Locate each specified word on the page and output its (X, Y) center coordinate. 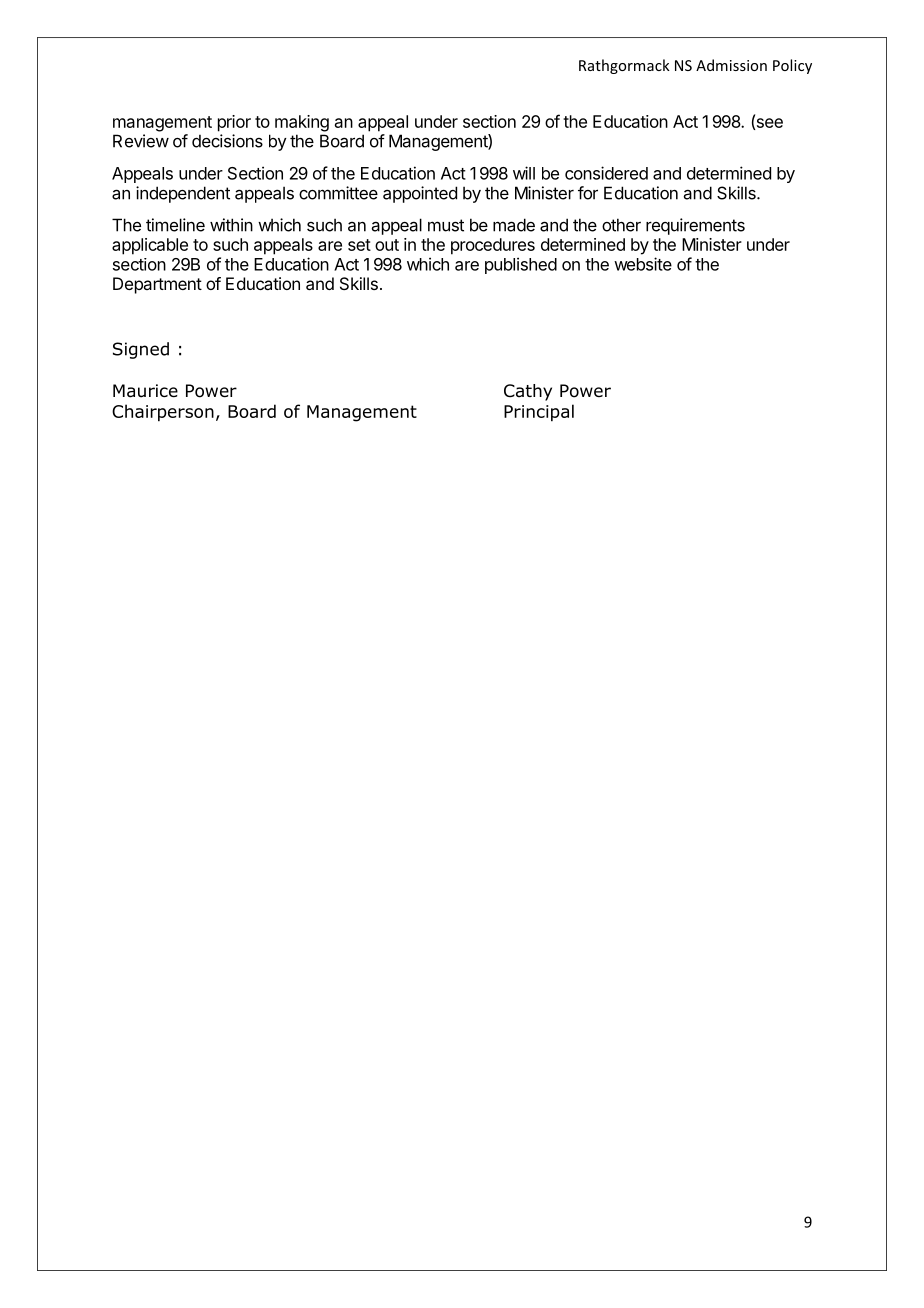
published (521, 265)
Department (157, 285)
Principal (539, 413)
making (302, 123)
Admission (731, 65)
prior (234, 123)
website (643, 264)
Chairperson (163, 413)
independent (183, 194)
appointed (420, 194)
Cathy (528, 392)
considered (606, 173)
